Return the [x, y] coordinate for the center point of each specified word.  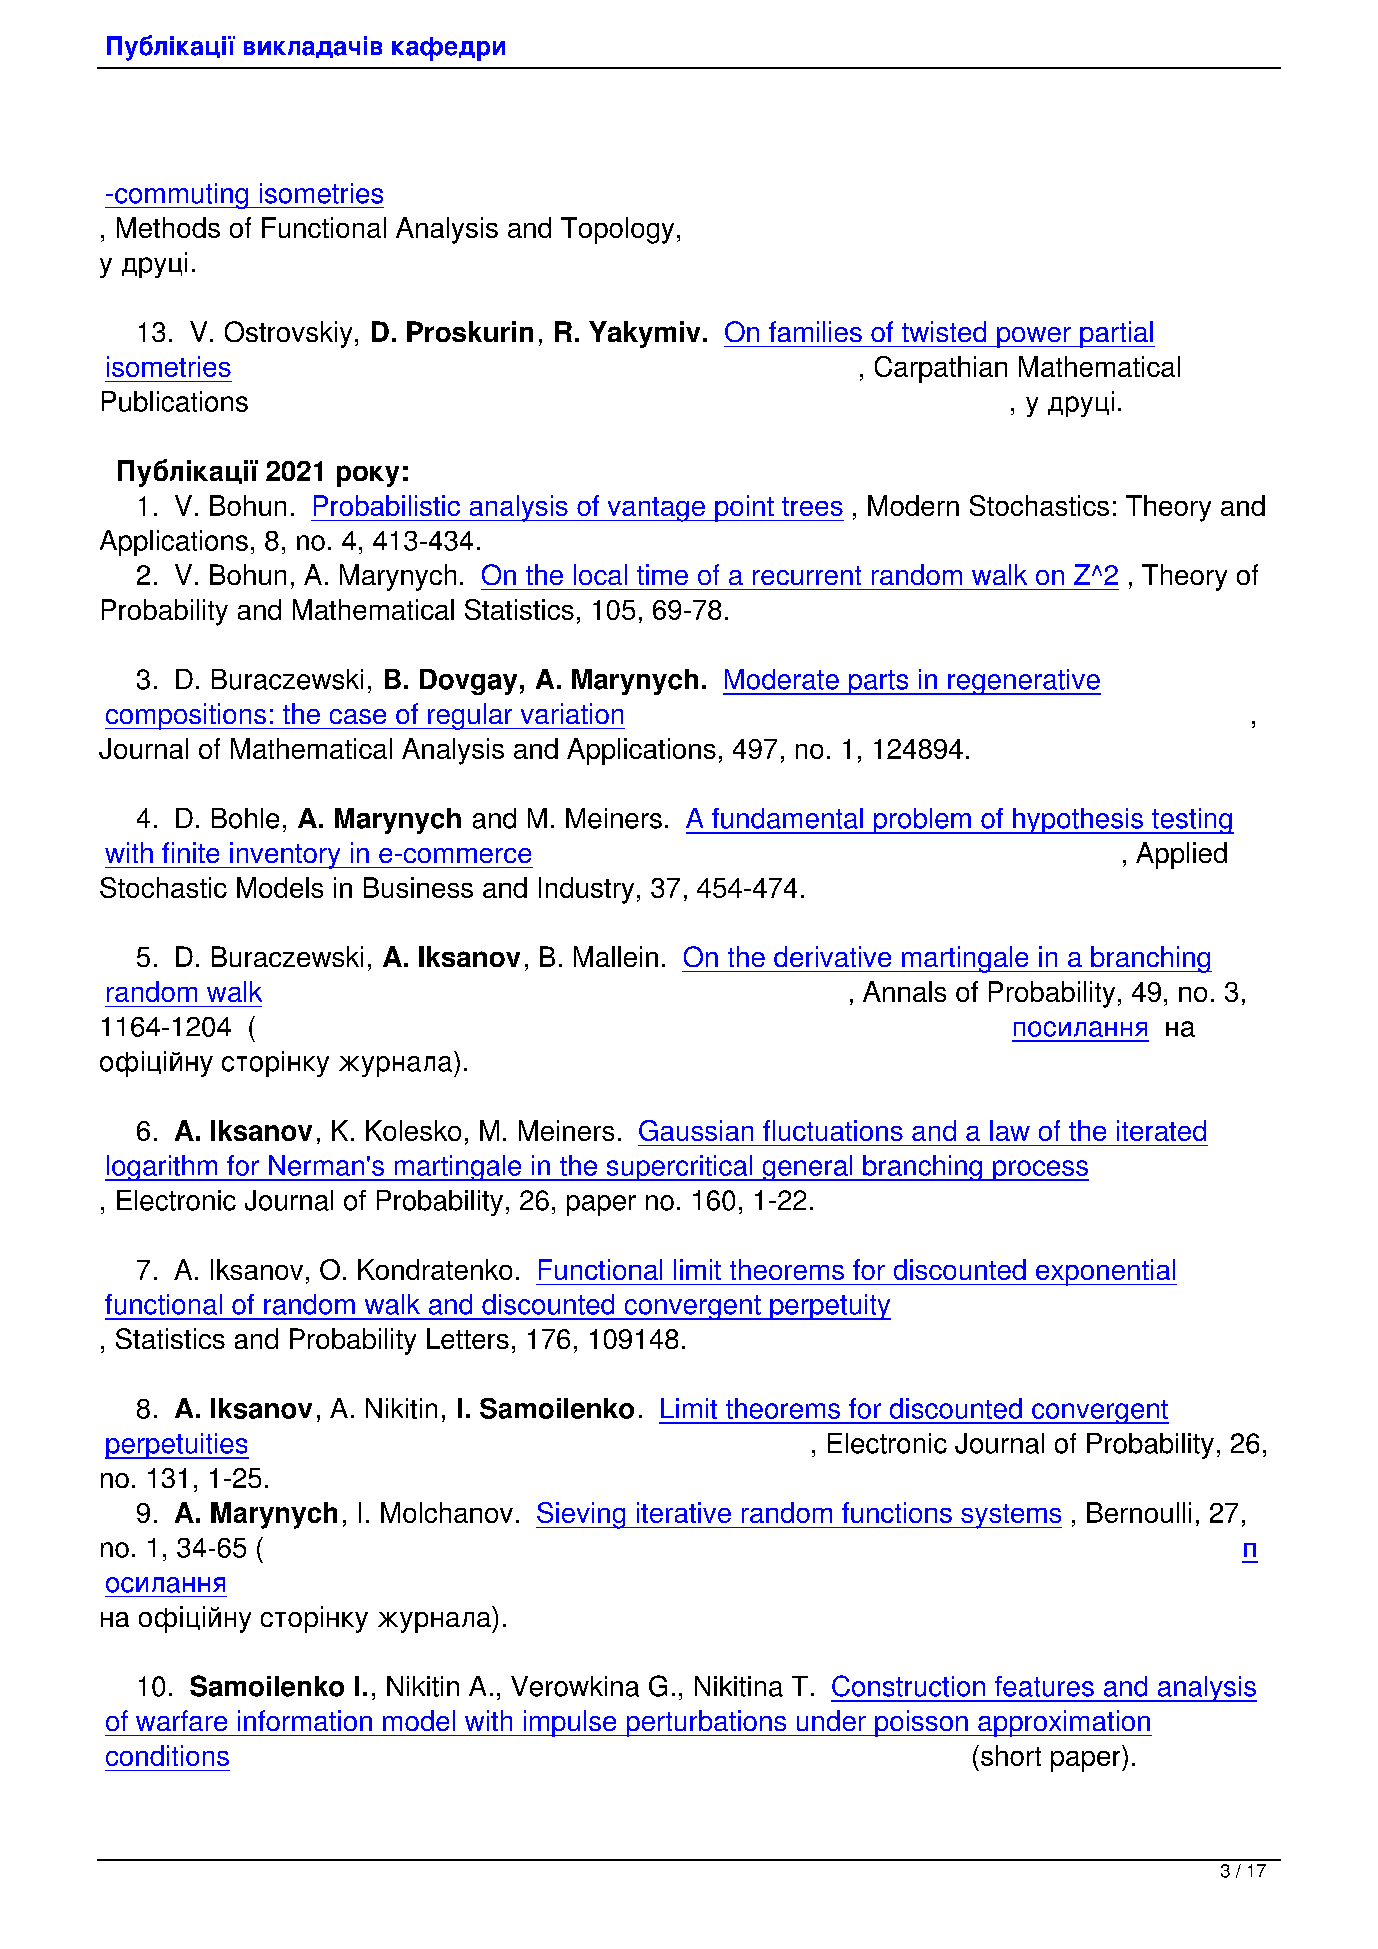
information [305, 1720]
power [1034, 337]
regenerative [1023, 682]
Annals [904, 991]
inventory [285, 855]
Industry [586, 890]
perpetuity [829, 1307]
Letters [468, 1338]
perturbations [706, 1723]
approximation [1064, 1723]
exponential [1105, 1272]
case [358, 716]
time [662, 574]
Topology [617, 230]
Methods [168, 227]
